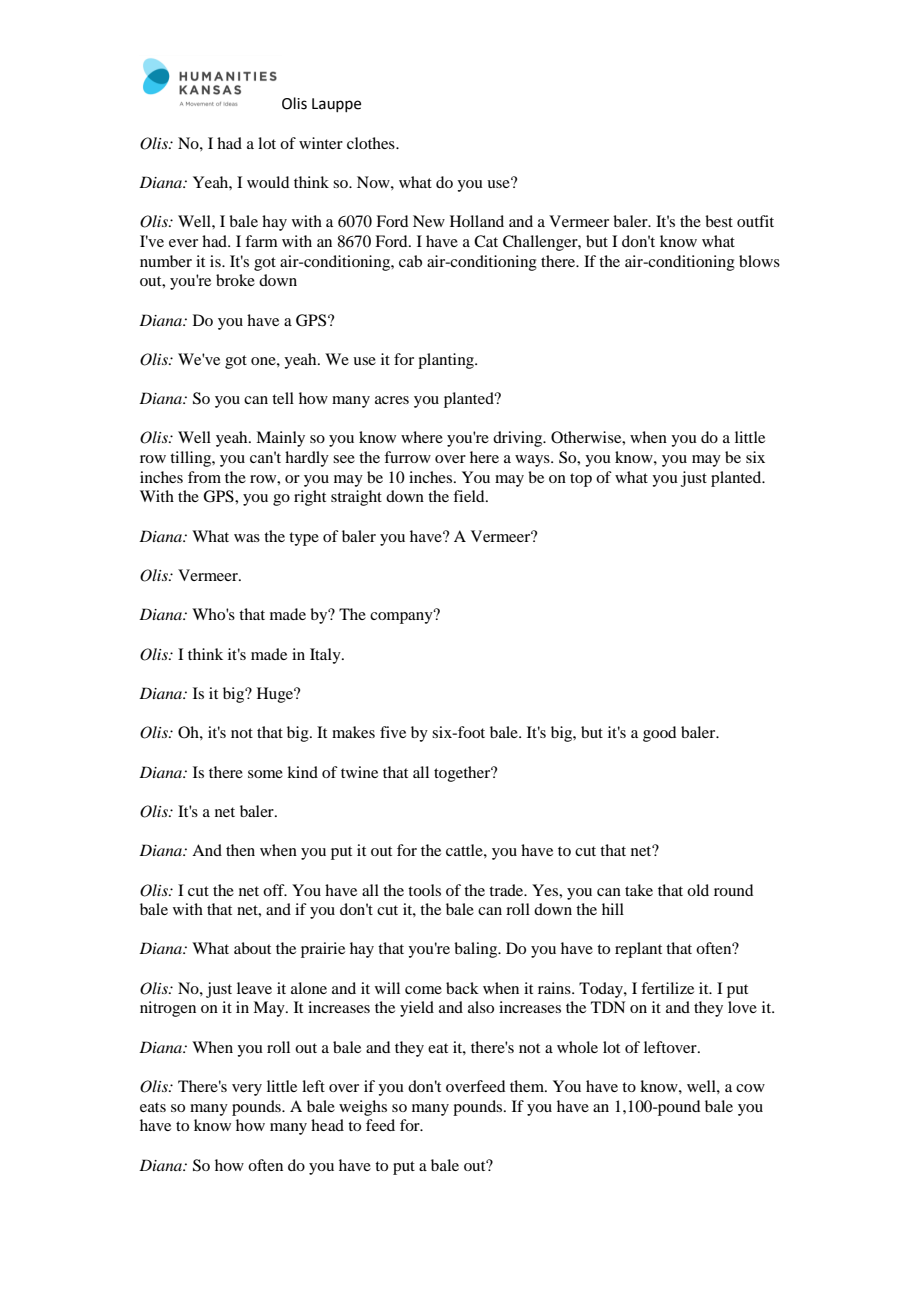  What do you see at coordinates (247, 1090) in the document?
I see `very` at bounding box center [247, 1090].
